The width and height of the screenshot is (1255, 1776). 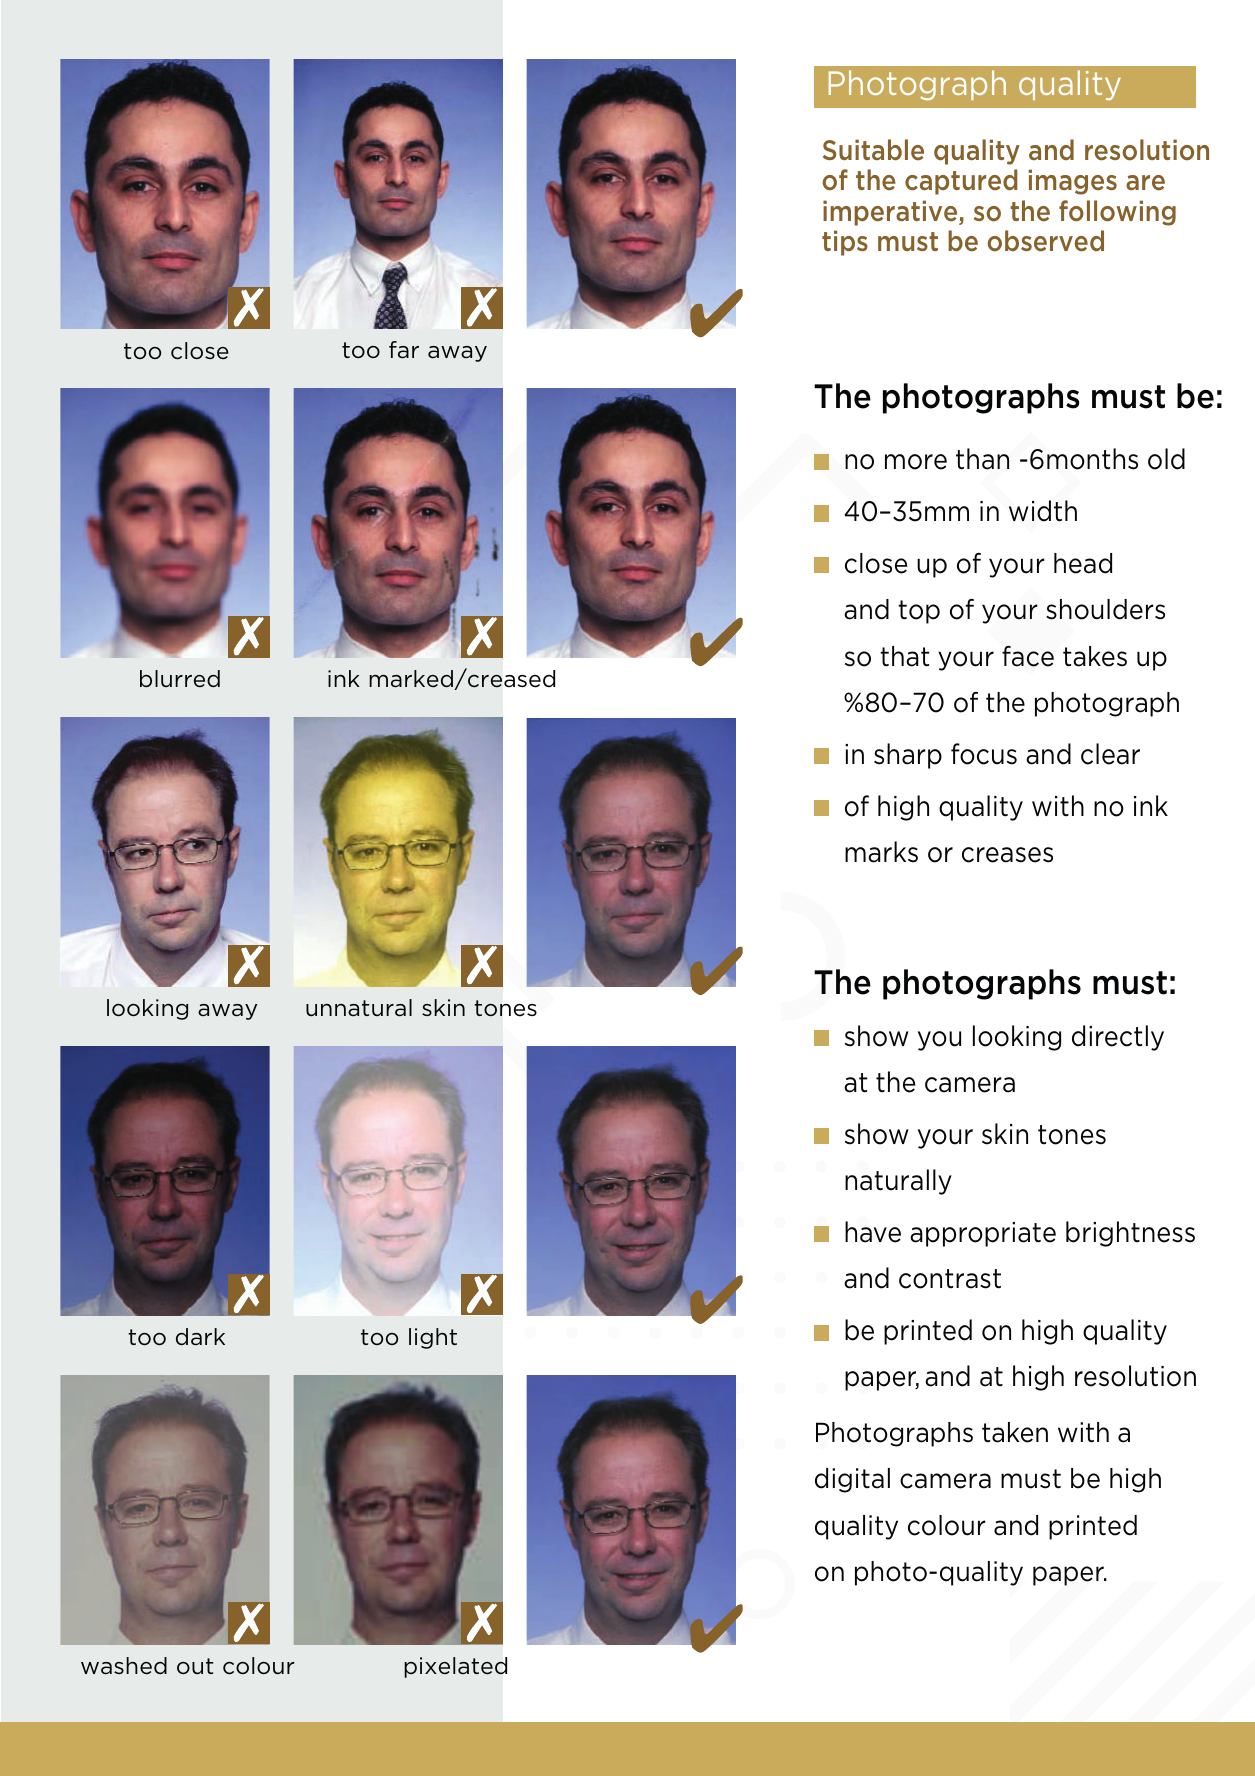 I want to click on have, so click(x=873, y=1232).
